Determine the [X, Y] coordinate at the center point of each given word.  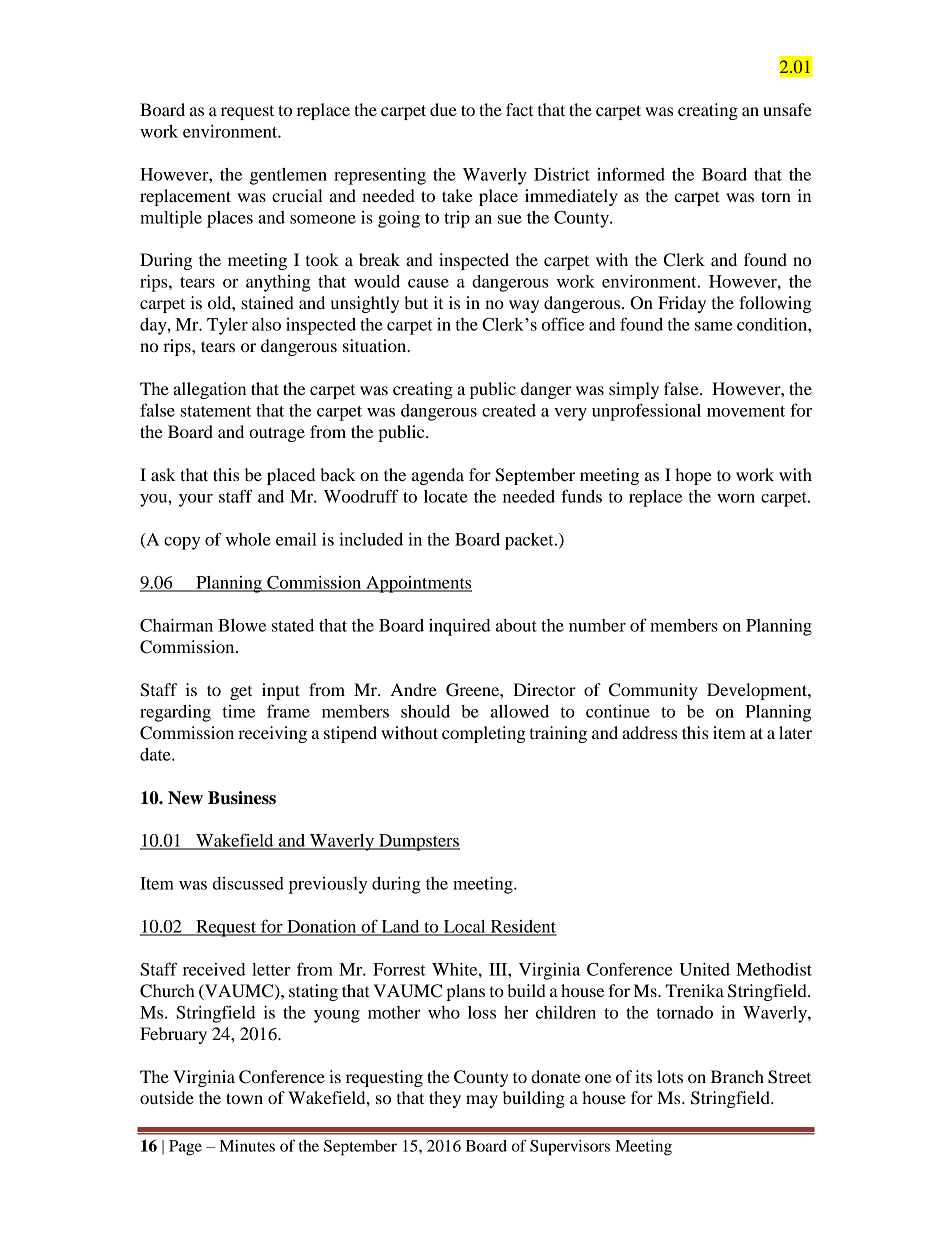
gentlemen [288, 176]
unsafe [787, 109]
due [443, 109]
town [244, 1098]
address [649, 732]
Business [242, 798]
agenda [438, 476]
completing [484, 734]
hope [693, 476]
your [196, 500]
